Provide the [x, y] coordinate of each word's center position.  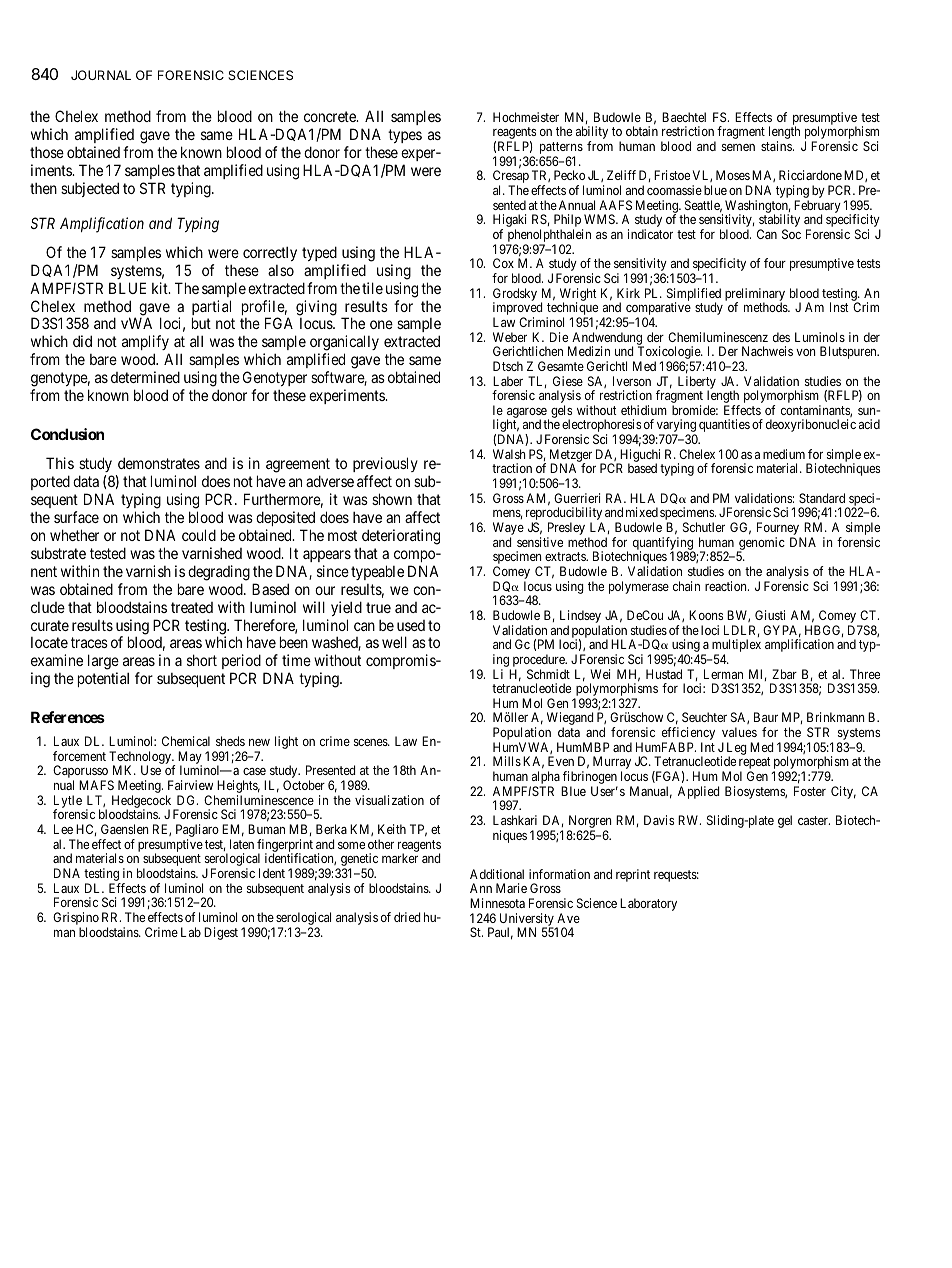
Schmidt [548, 674]
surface [76, 517]
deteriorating [401, 537]
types [405, 136]
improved [517, 310]
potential [103, 679]
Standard [822, 498]
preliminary [755, 295]
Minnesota [497, 903]
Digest [221, 933]
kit [161, 288]
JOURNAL [101, 75]
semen [738, 147]
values [739, 732]
